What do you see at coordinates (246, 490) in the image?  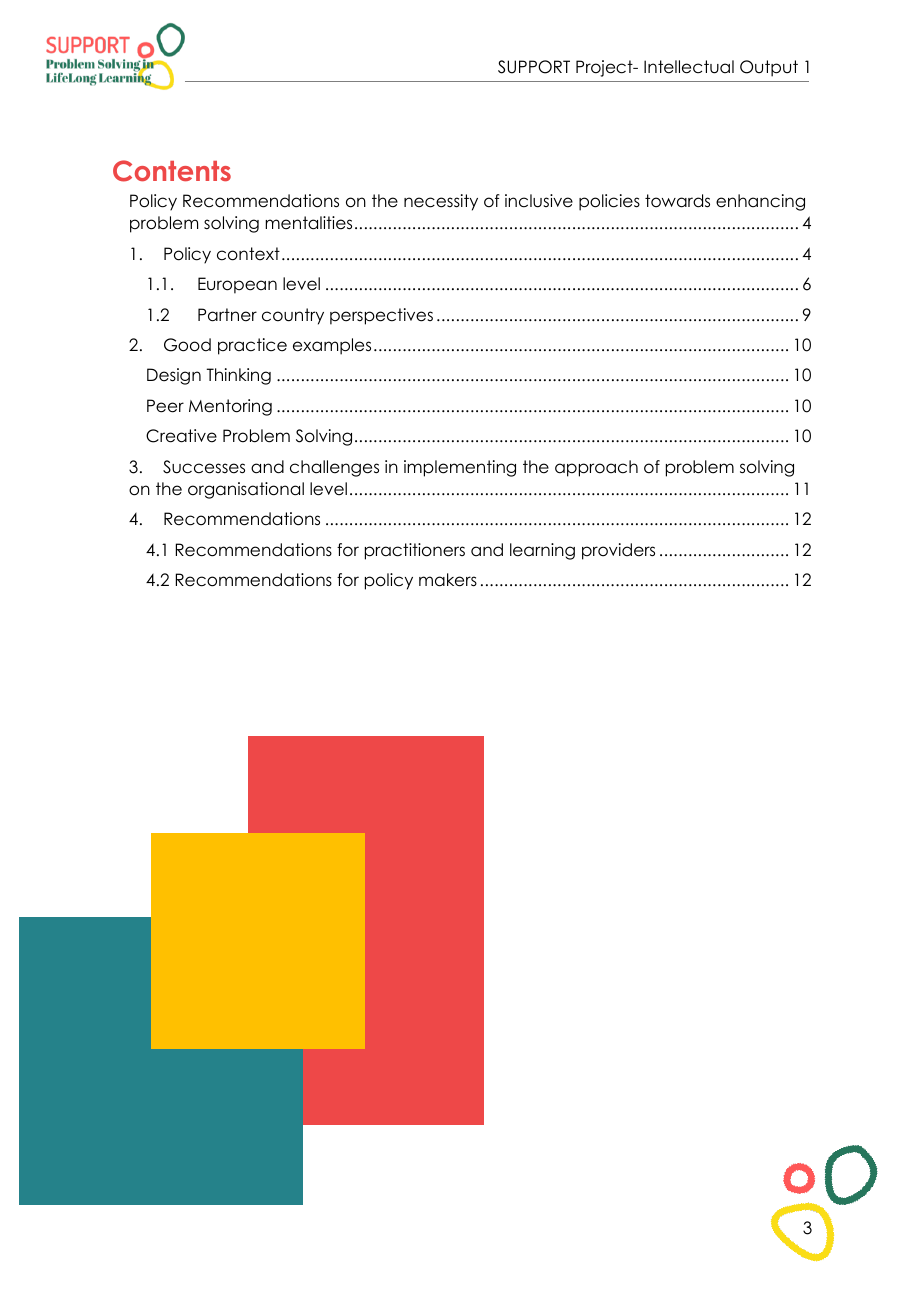 I see `organisational` at bounding box center [246, 490].
